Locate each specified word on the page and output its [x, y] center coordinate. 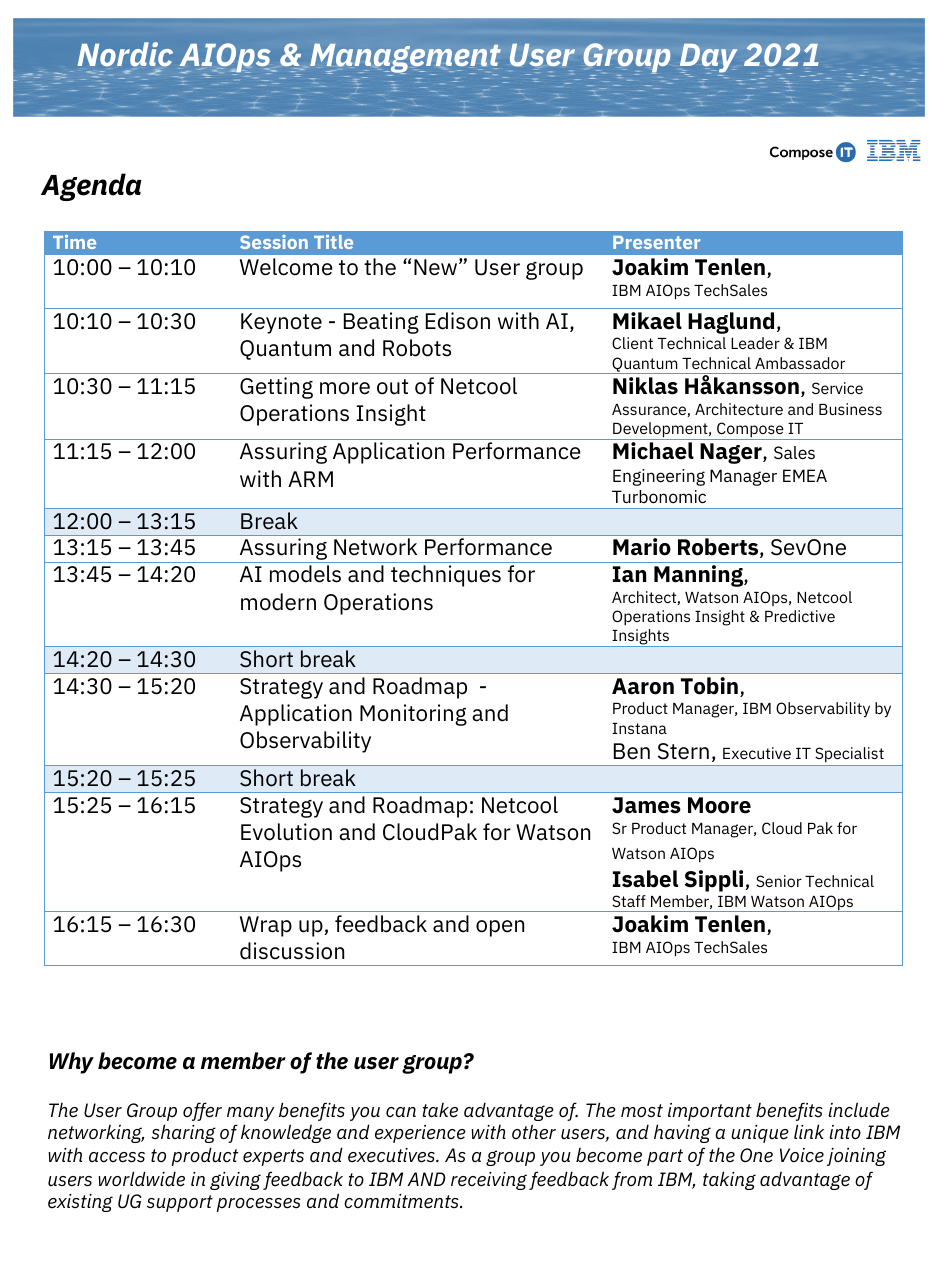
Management [405, 60]
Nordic [125, 54]
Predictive [800, 616]
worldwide [141, 1179]
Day [708, 60]
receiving [489, 1181]
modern [278, 602]
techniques [446, 576]
